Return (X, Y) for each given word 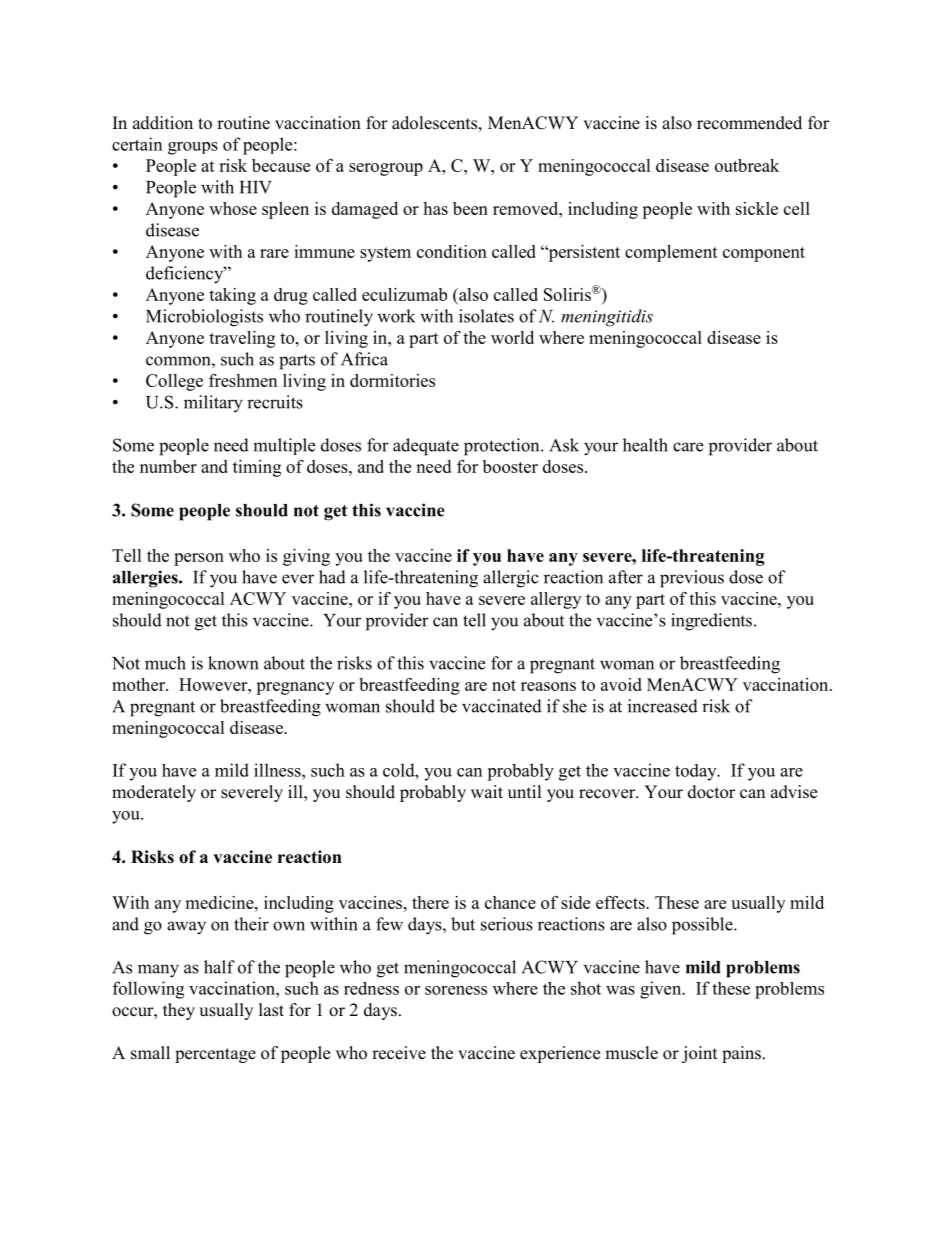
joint (699, 1054)
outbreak (747, 165)
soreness (456, 990)
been (470, 208)
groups (193, 148)
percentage (215, 1055)
